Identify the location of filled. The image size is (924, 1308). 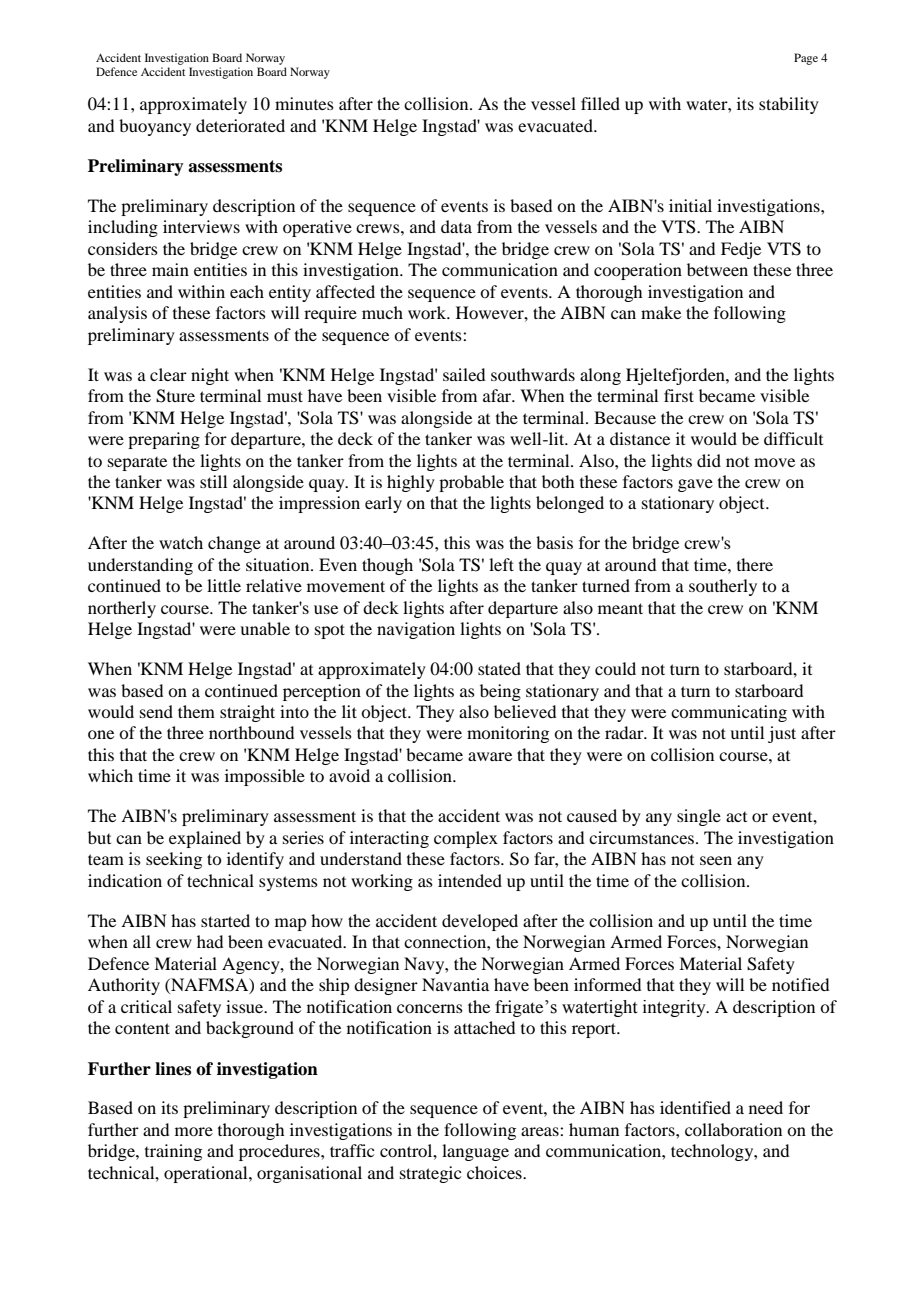
(600, 103).
